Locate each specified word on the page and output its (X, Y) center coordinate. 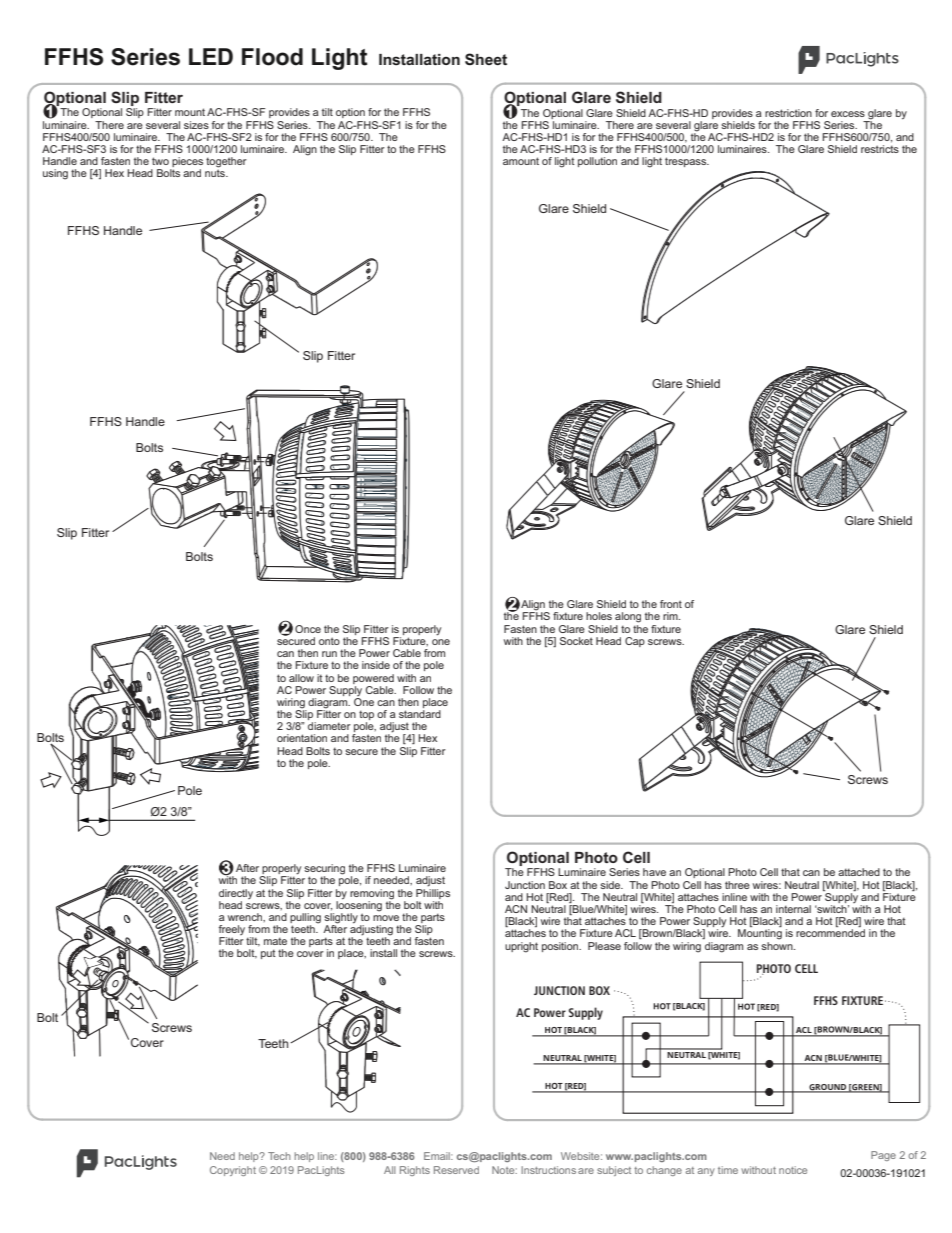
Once (308, 629)
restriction (788, 113)
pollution (597, 162)
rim (671, 616)
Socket (576, 641)
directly (236, 894)
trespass (687, 162)
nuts (216, 172)
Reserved (456, 1170)
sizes (196, 125)
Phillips (433, 892)
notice (793, 1170)
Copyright (233, 1171)
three (737, 885)
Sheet (486, 59)
